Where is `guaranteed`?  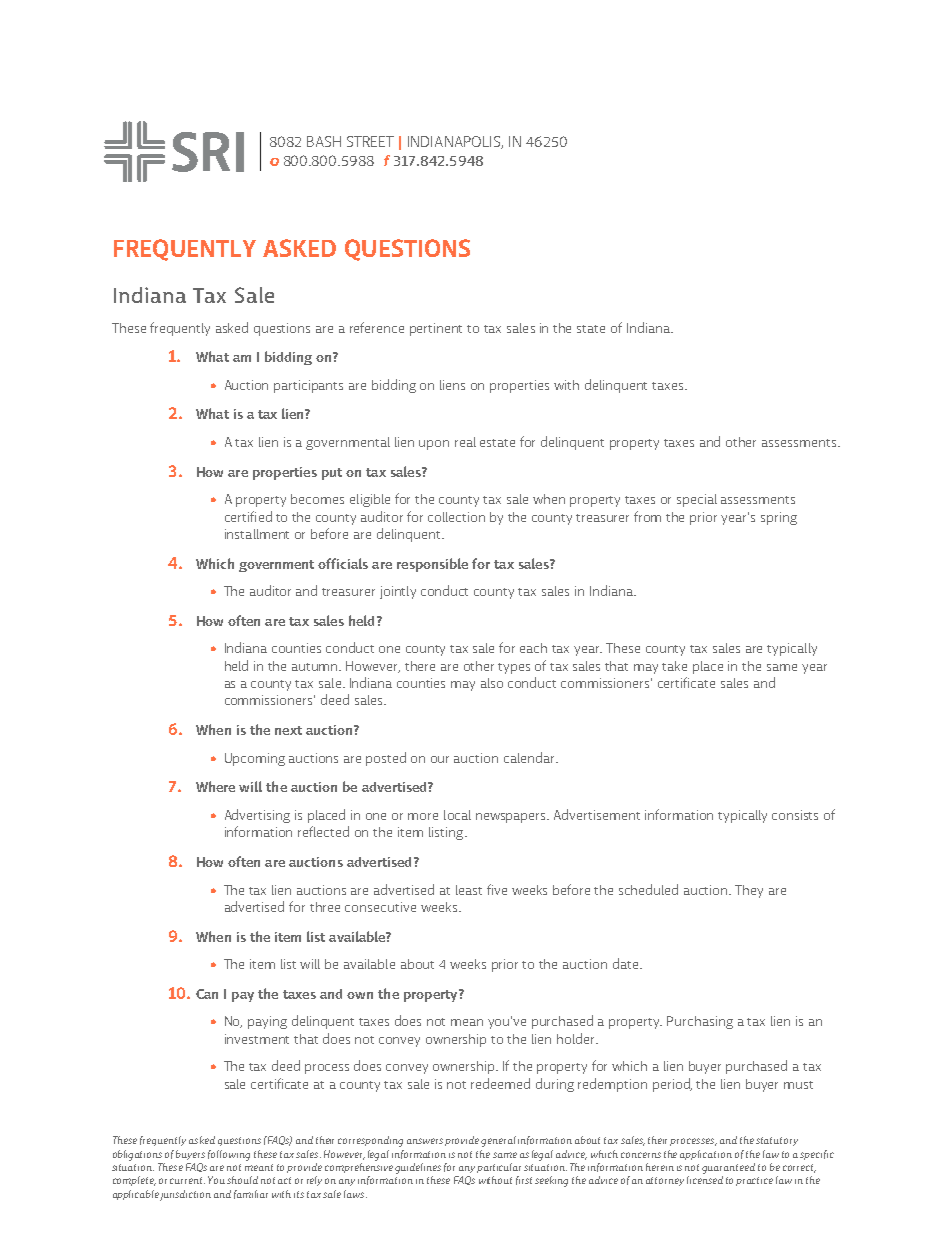 guaranteed is located at coordinates (728, 1168).
